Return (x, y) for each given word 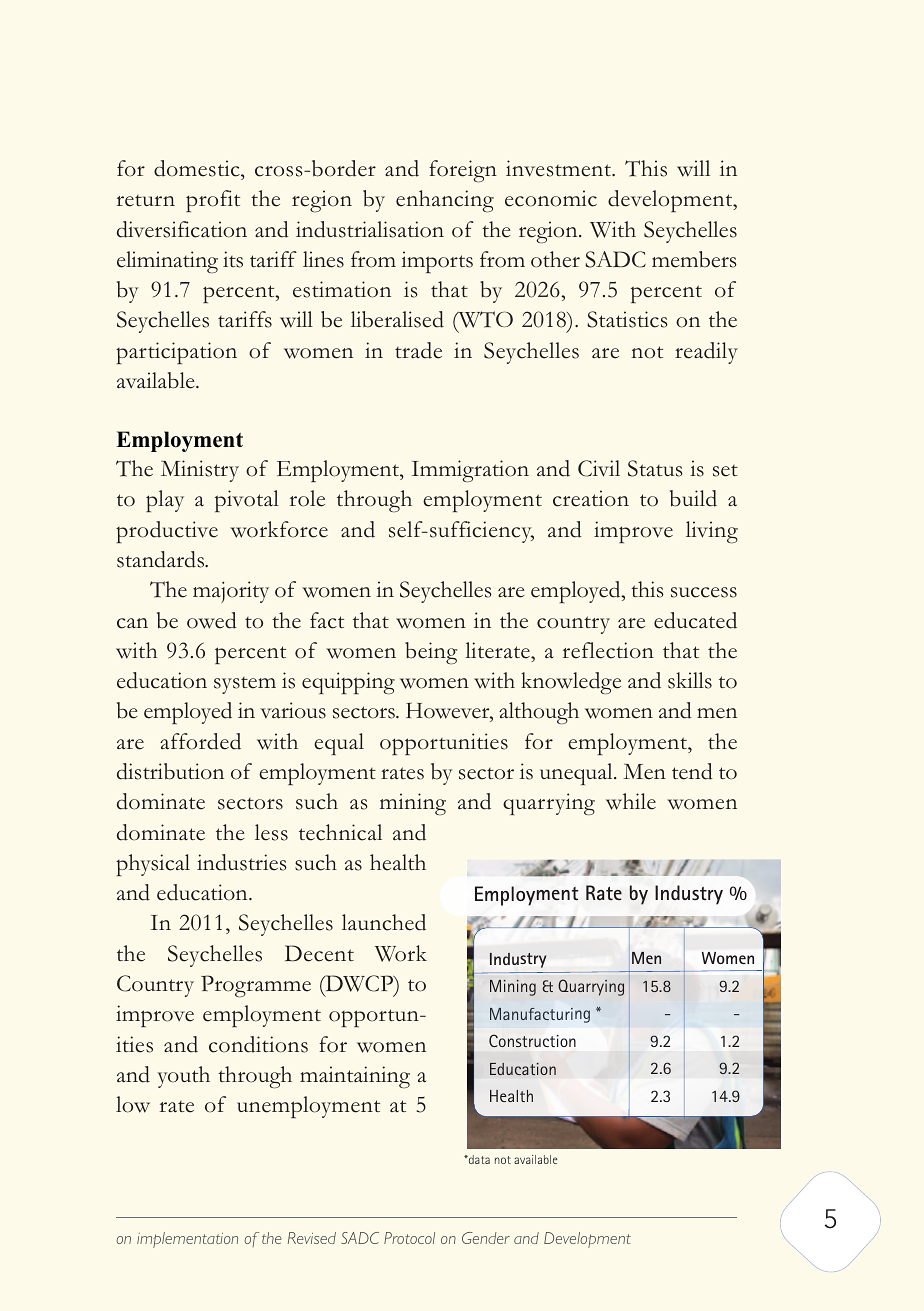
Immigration (470, 471)
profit (213, 201)
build (693, 498)
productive (167, 532)
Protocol (409, 1238)
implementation (187, 1240)
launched (384, 922)
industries (242, 862)
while (631, 801)
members (694, 259)
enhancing (445, 201)
